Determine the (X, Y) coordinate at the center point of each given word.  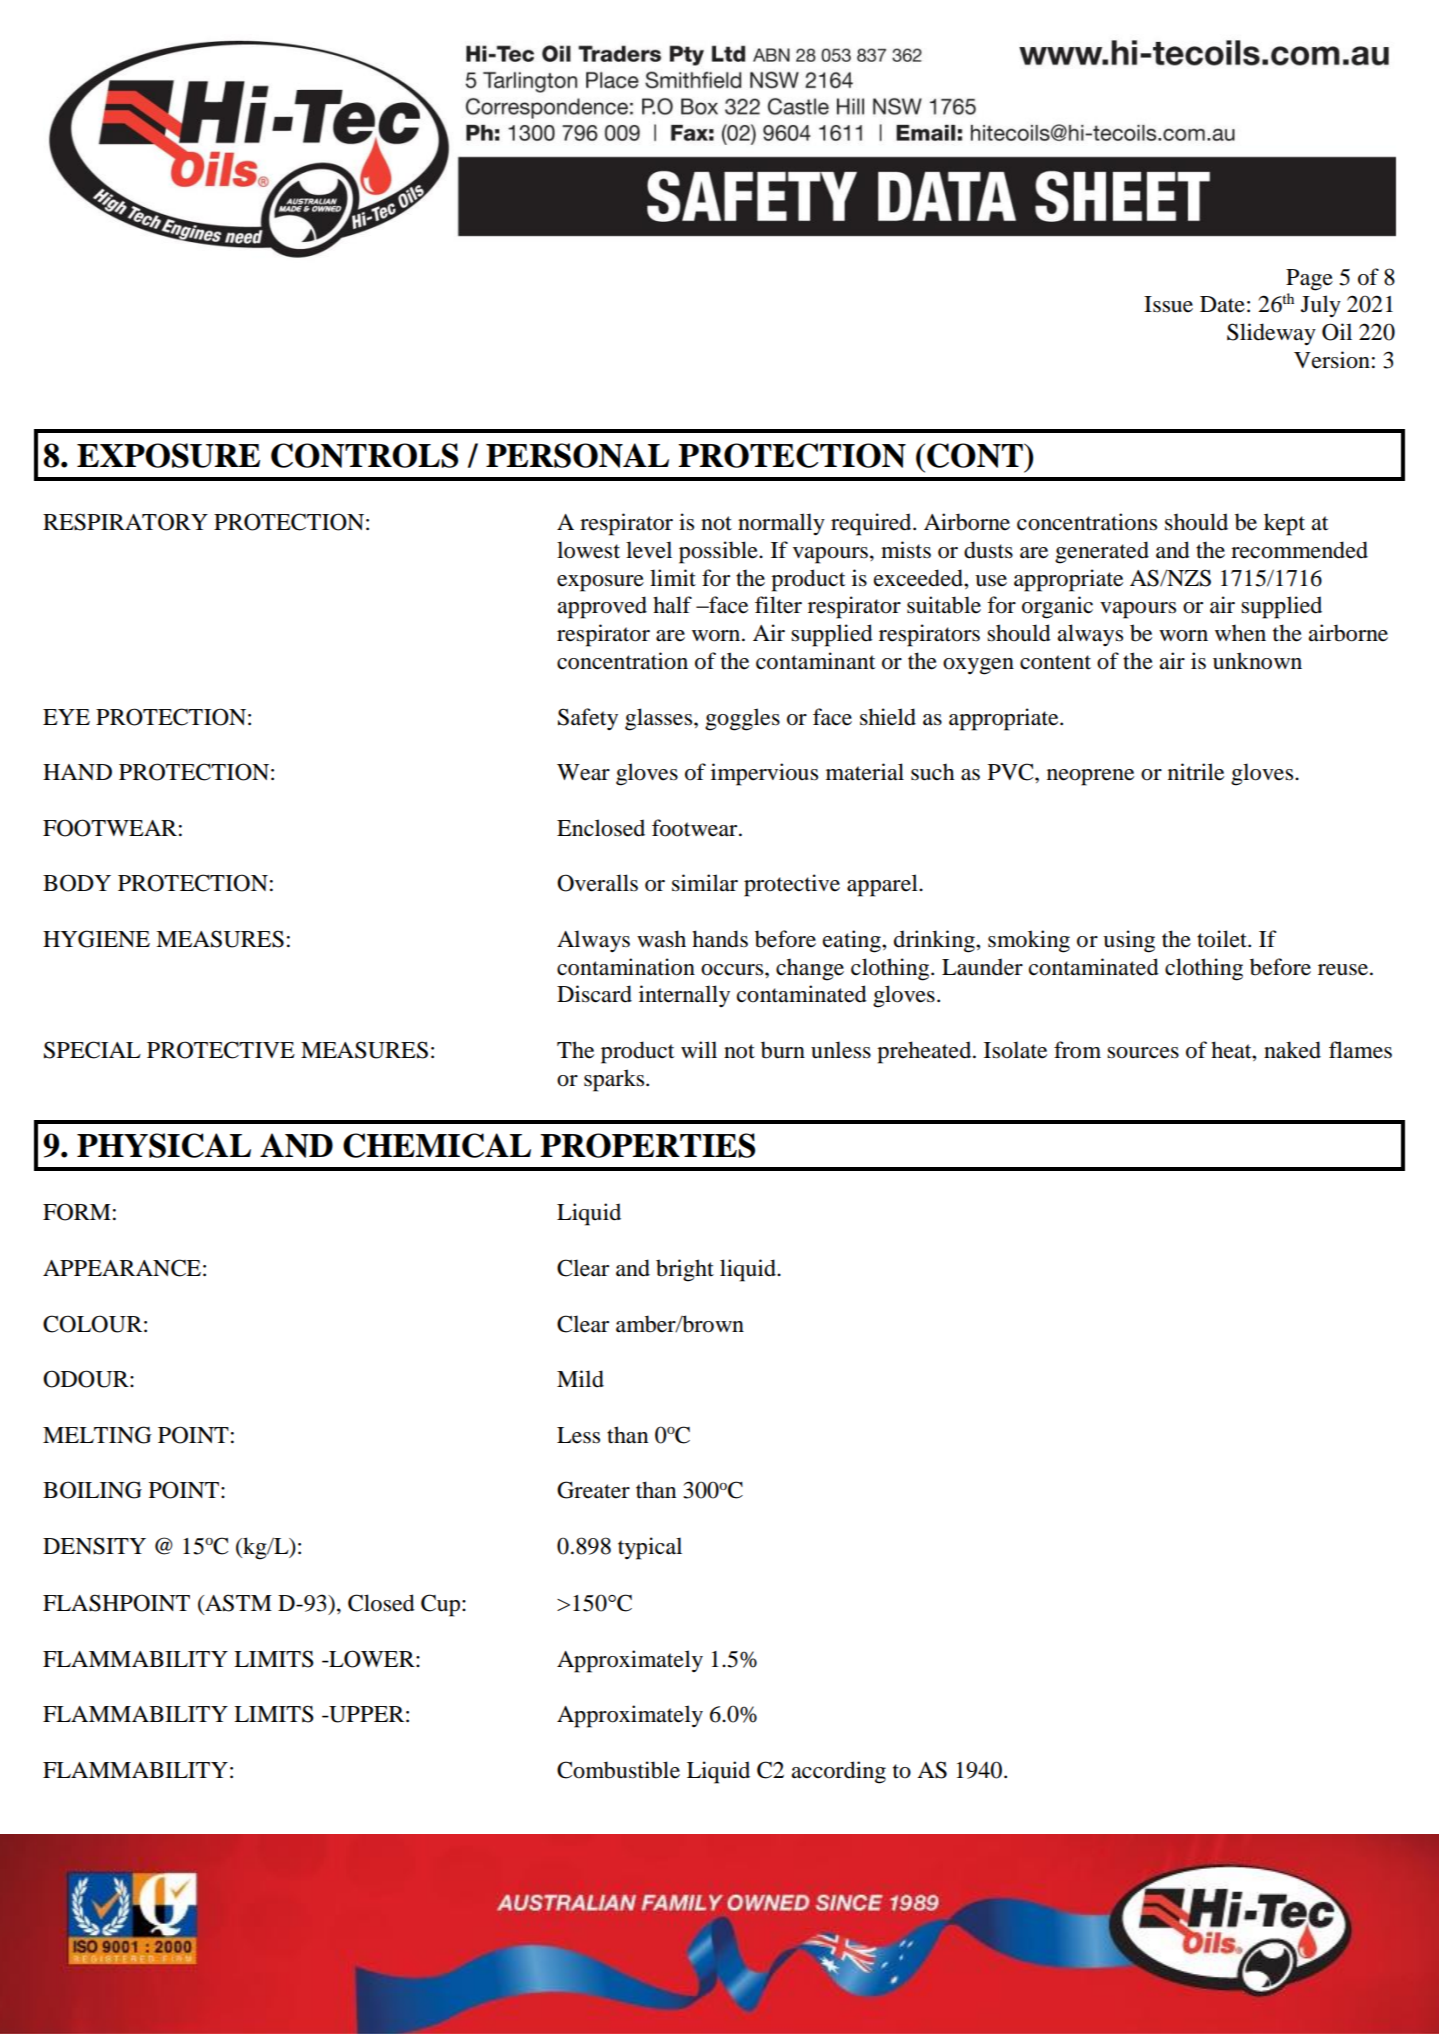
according (838, 1772)
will (699, 1049)
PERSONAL (577, 455)
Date (1222, 304)
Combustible (618, 1770)
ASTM (237, 1603)
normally (781, 524)
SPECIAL (92, 1050)
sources (1143, 1053)
